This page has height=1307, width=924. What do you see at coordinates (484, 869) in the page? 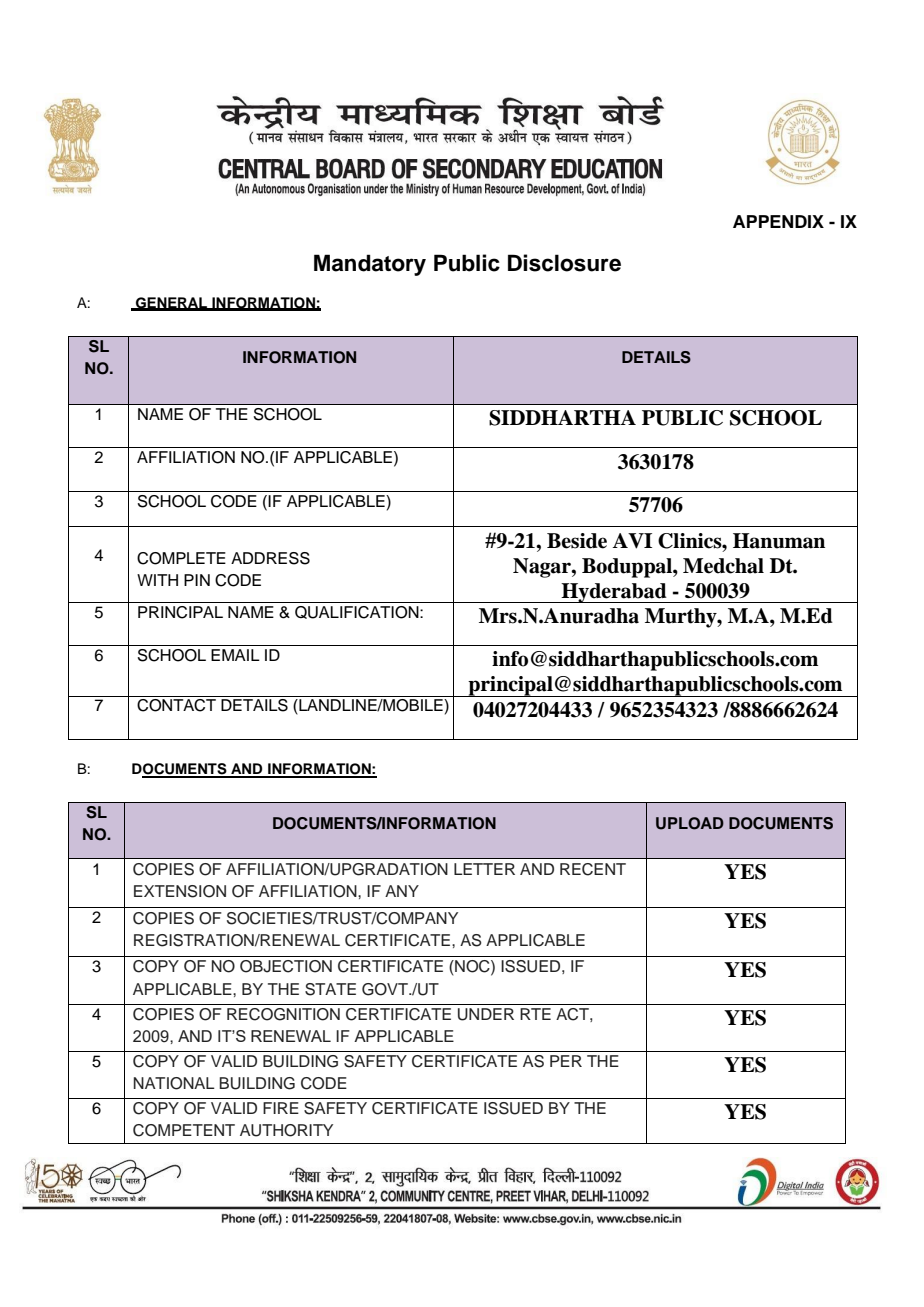
I see `LETTER` at bounding box center [484, 869].
